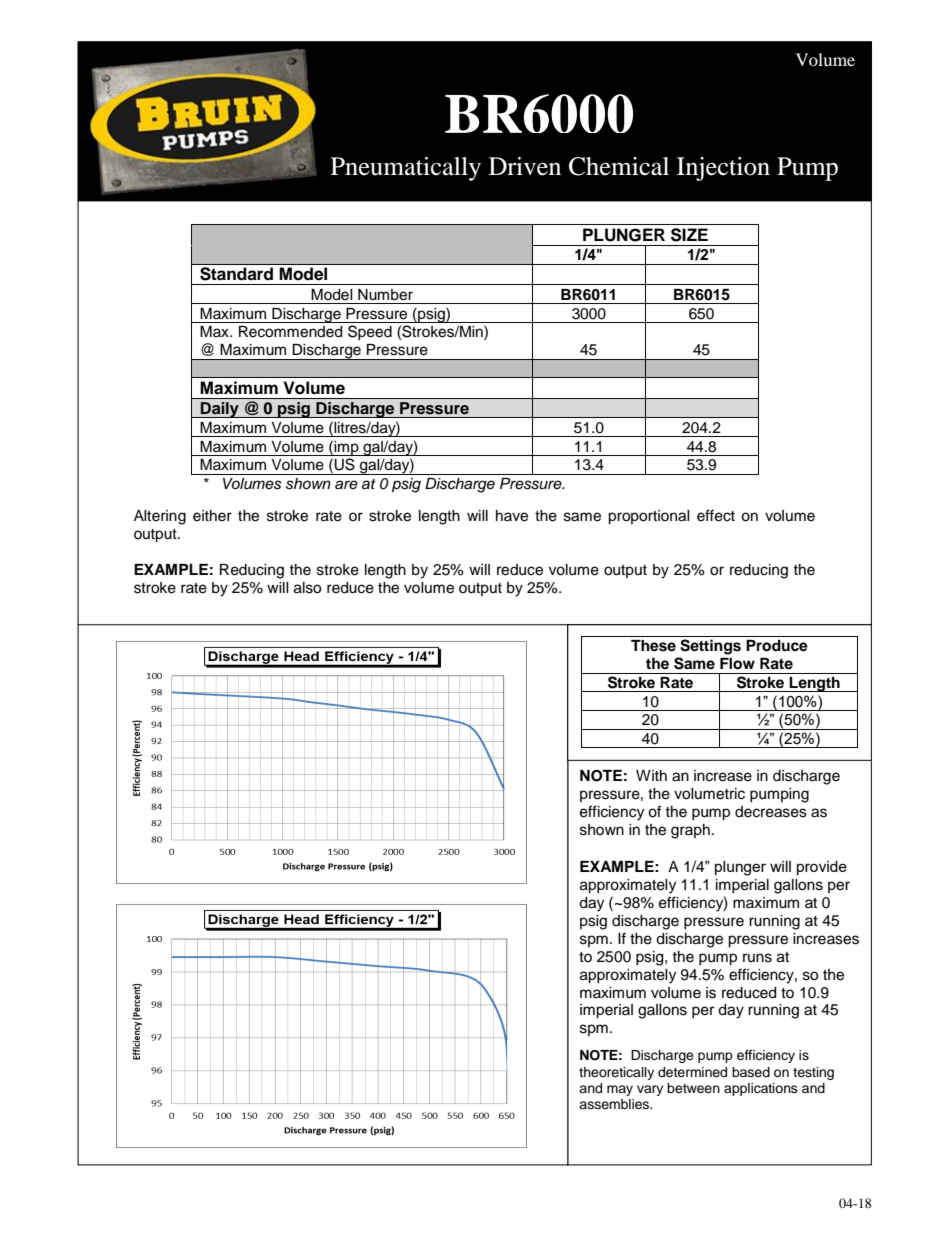 The width and height of the page is (952, 1233). Describe the element at coordinates (307, 588) in the page. I see `also` at that location.
